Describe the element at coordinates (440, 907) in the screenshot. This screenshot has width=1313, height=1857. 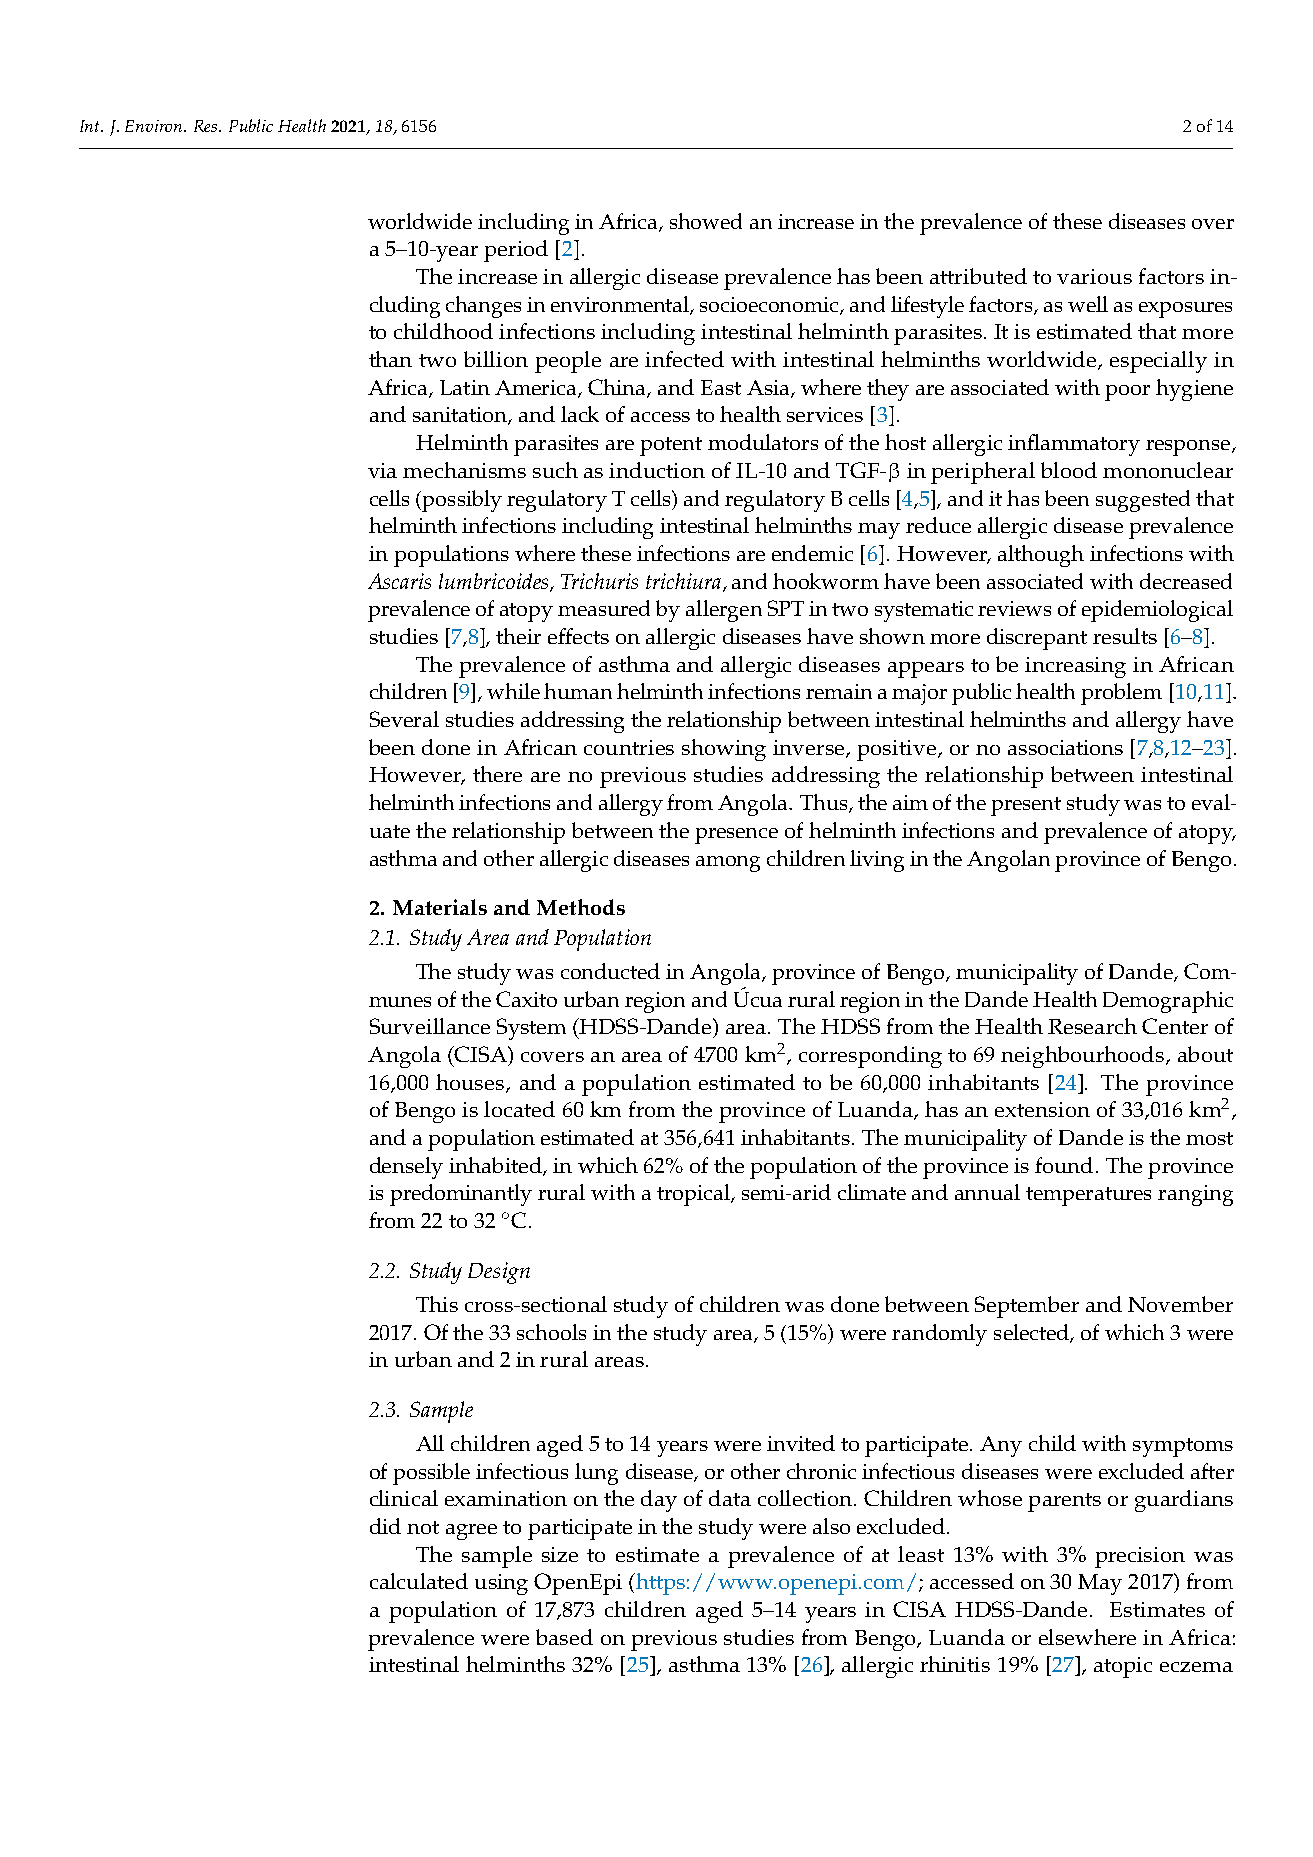
I see `Materials` at that location.
